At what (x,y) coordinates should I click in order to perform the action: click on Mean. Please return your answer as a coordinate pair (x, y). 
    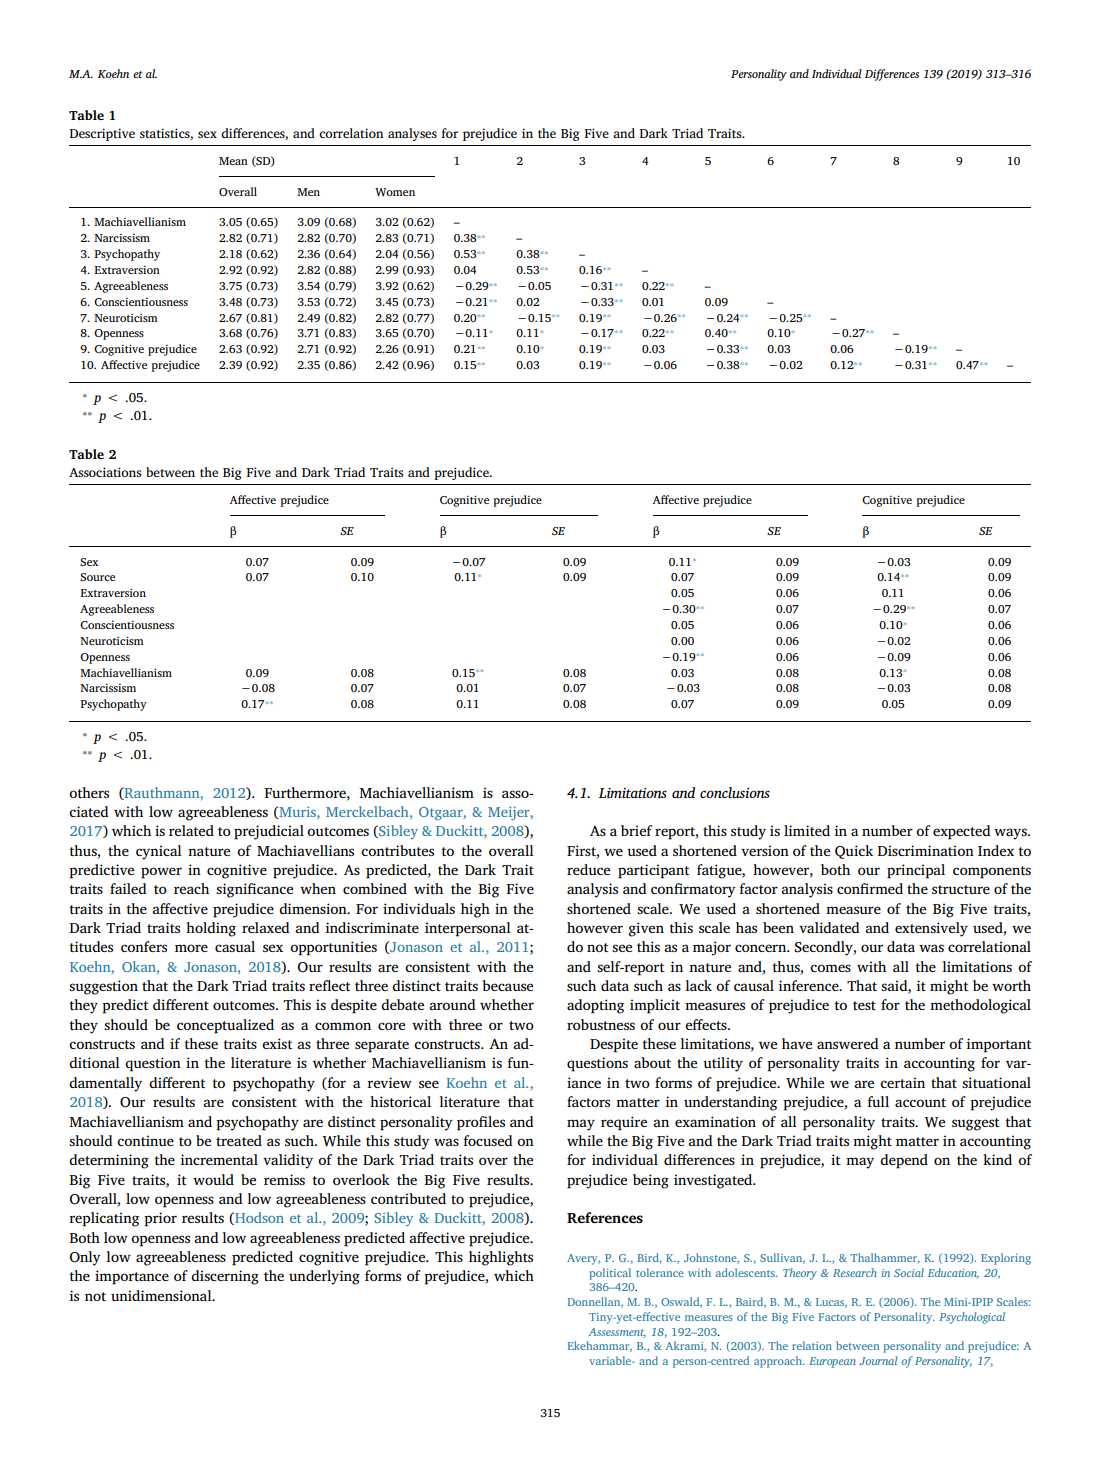
    Looking at the image, I should click on (233, 161).
